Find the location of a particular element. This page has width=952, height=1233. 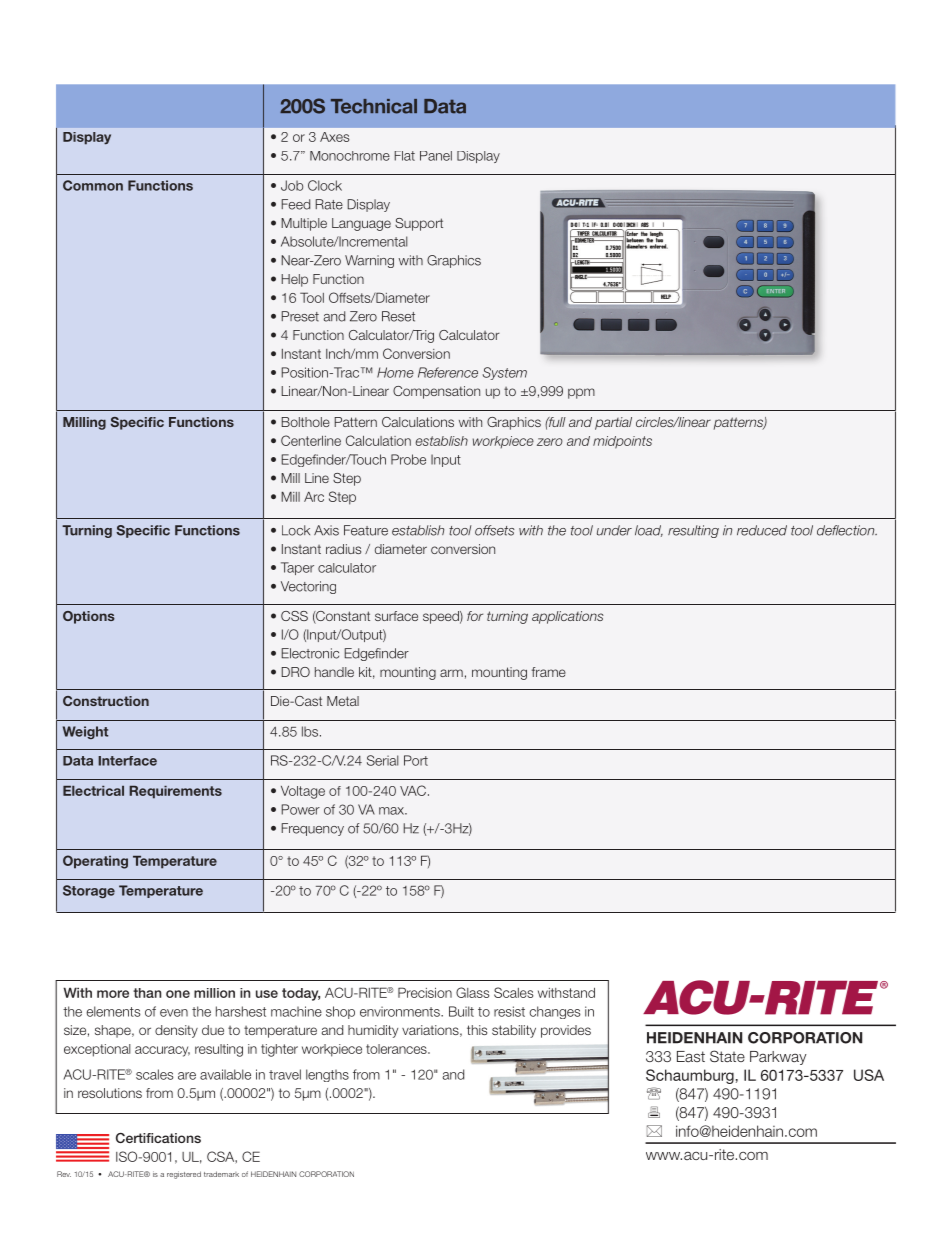

tolerances is located at coordinates (397, 1049).
